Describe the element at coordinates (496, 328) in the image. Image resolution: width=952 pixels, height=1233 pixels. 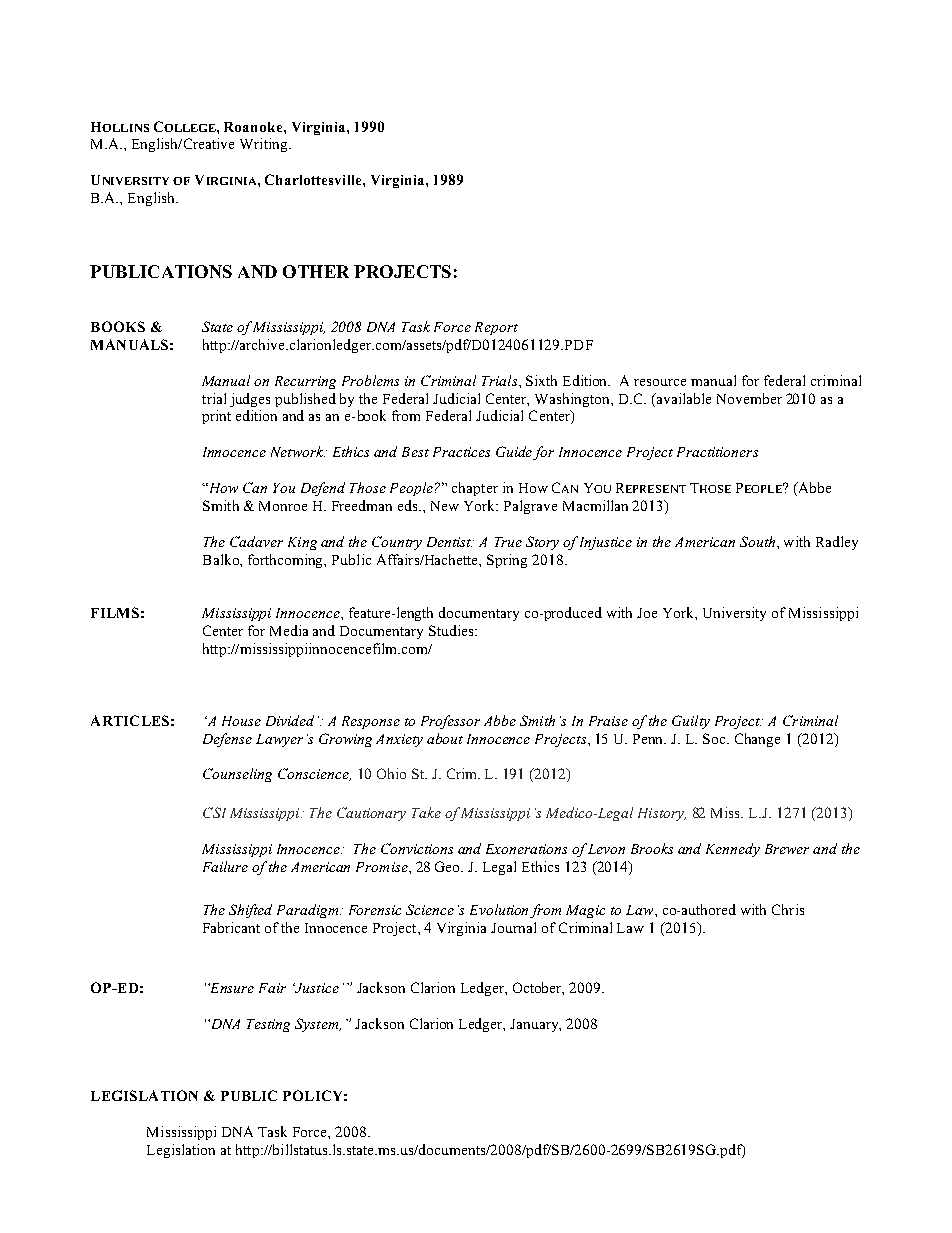
I see `Report` at that location.
